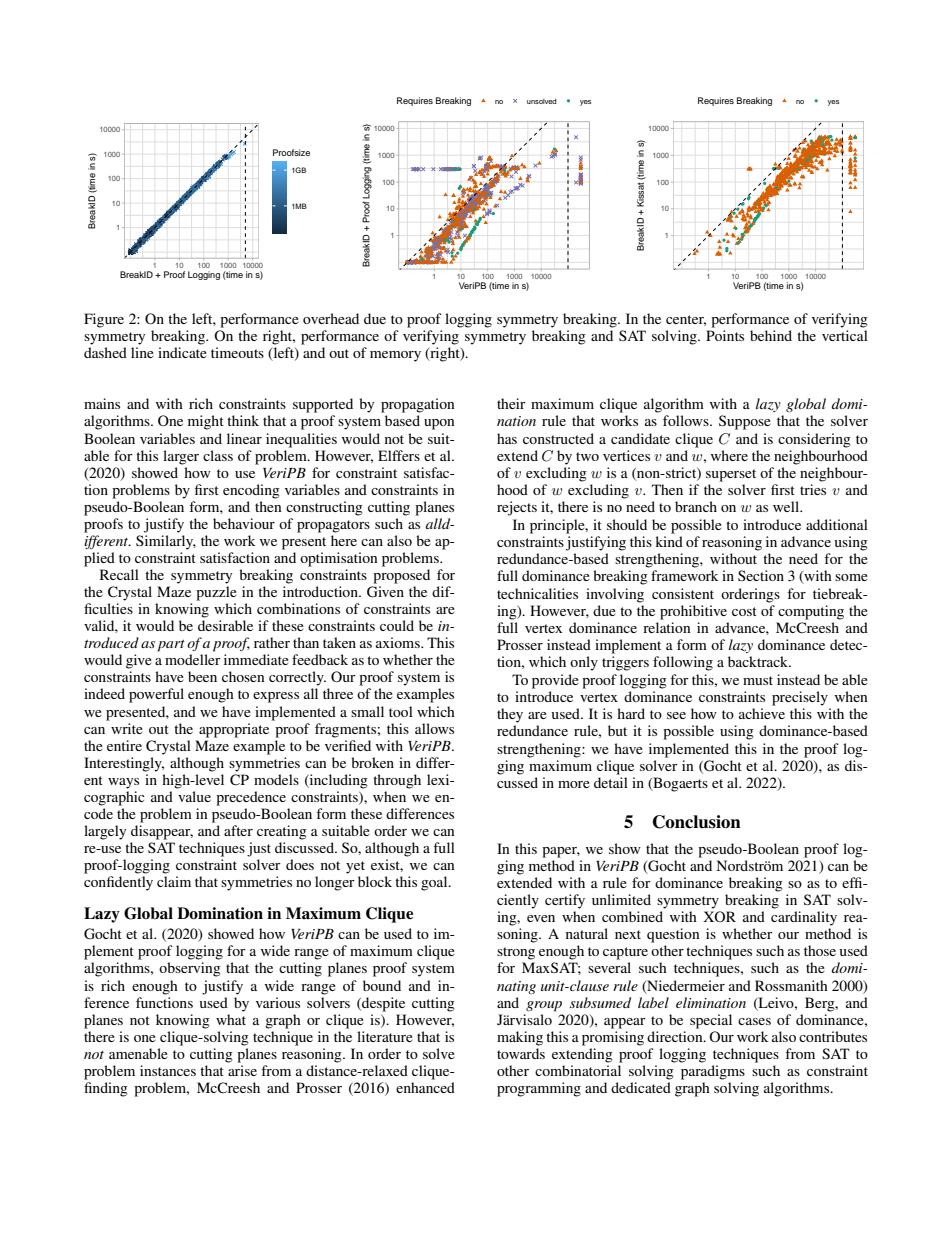  What do you see at coordinates (238, 830) in the image?
I see `after` at bounding box center [238, 830].
